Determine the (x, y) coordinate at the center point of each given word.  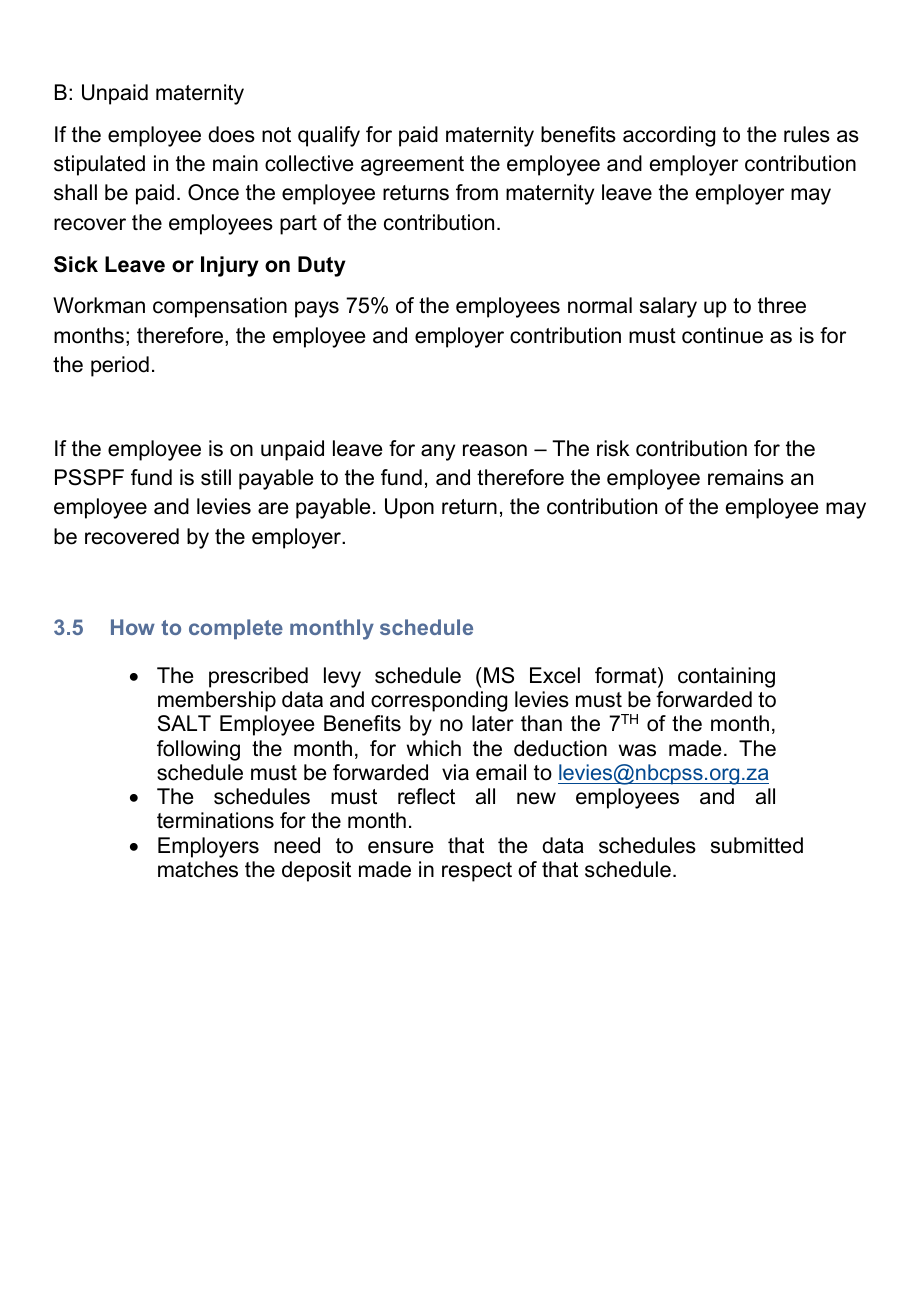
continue (722, 335)
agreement (412, 166)
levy (342, 677)
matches (198, 869)
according (669, 136)
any (438, 452)
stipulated (99, 165)
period (120, 366)
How (133, 627)
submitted (757, 845)
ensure (400, 847)
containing (726, 677)
